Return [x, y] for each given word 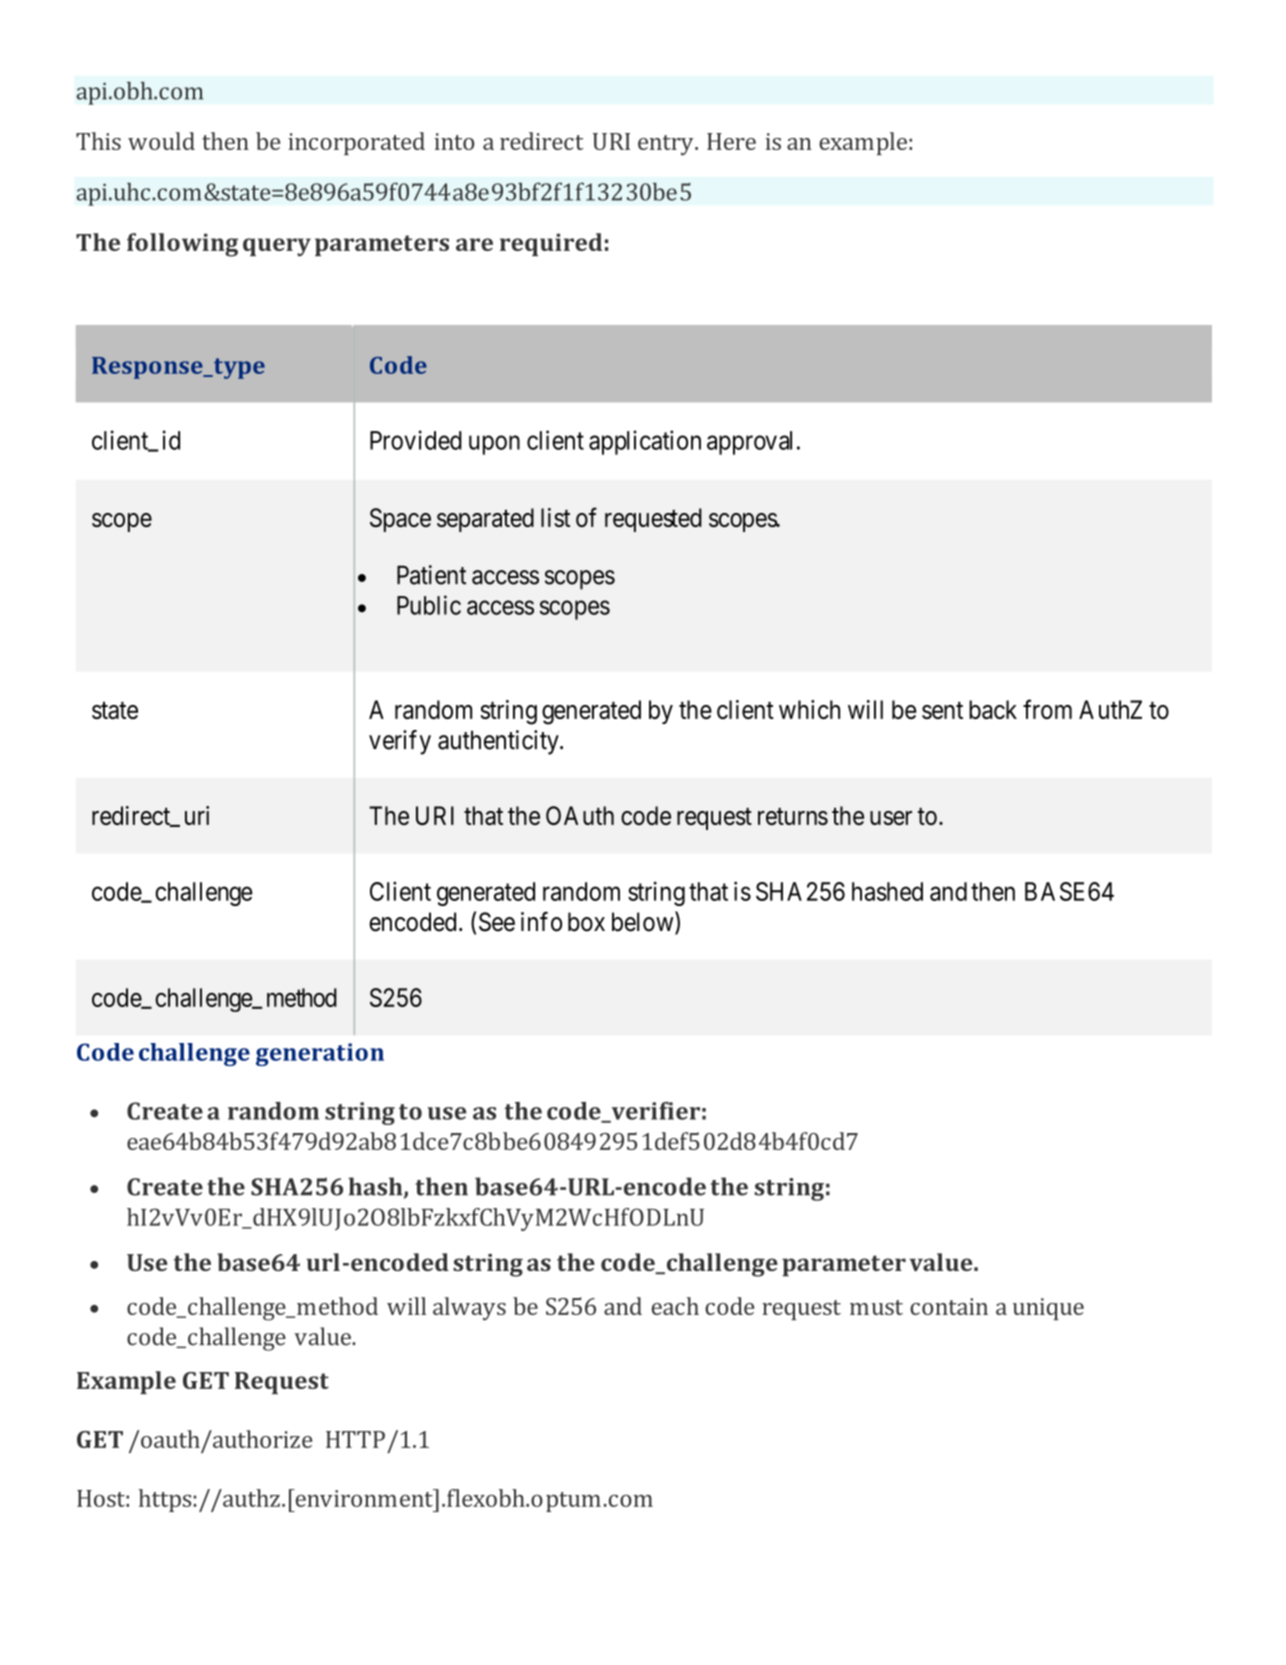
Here [731, 141]
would [161, 141]
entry [667, 145]
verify [400, 742]
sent [942, 710]
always [469, 1309]
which [809, 709]
